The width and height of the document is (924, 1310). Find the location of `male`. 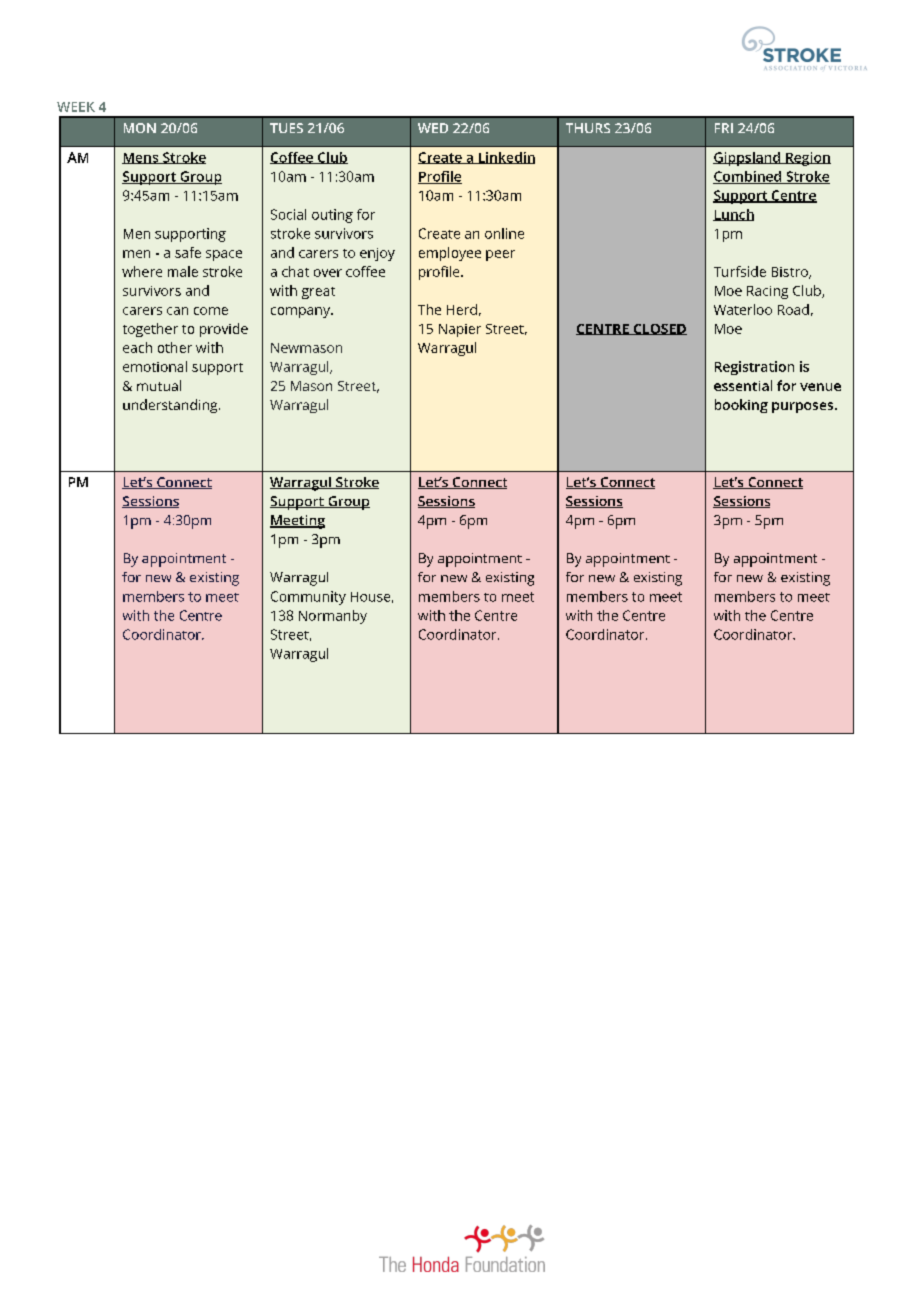

male is located at coordinates (183, 271).
